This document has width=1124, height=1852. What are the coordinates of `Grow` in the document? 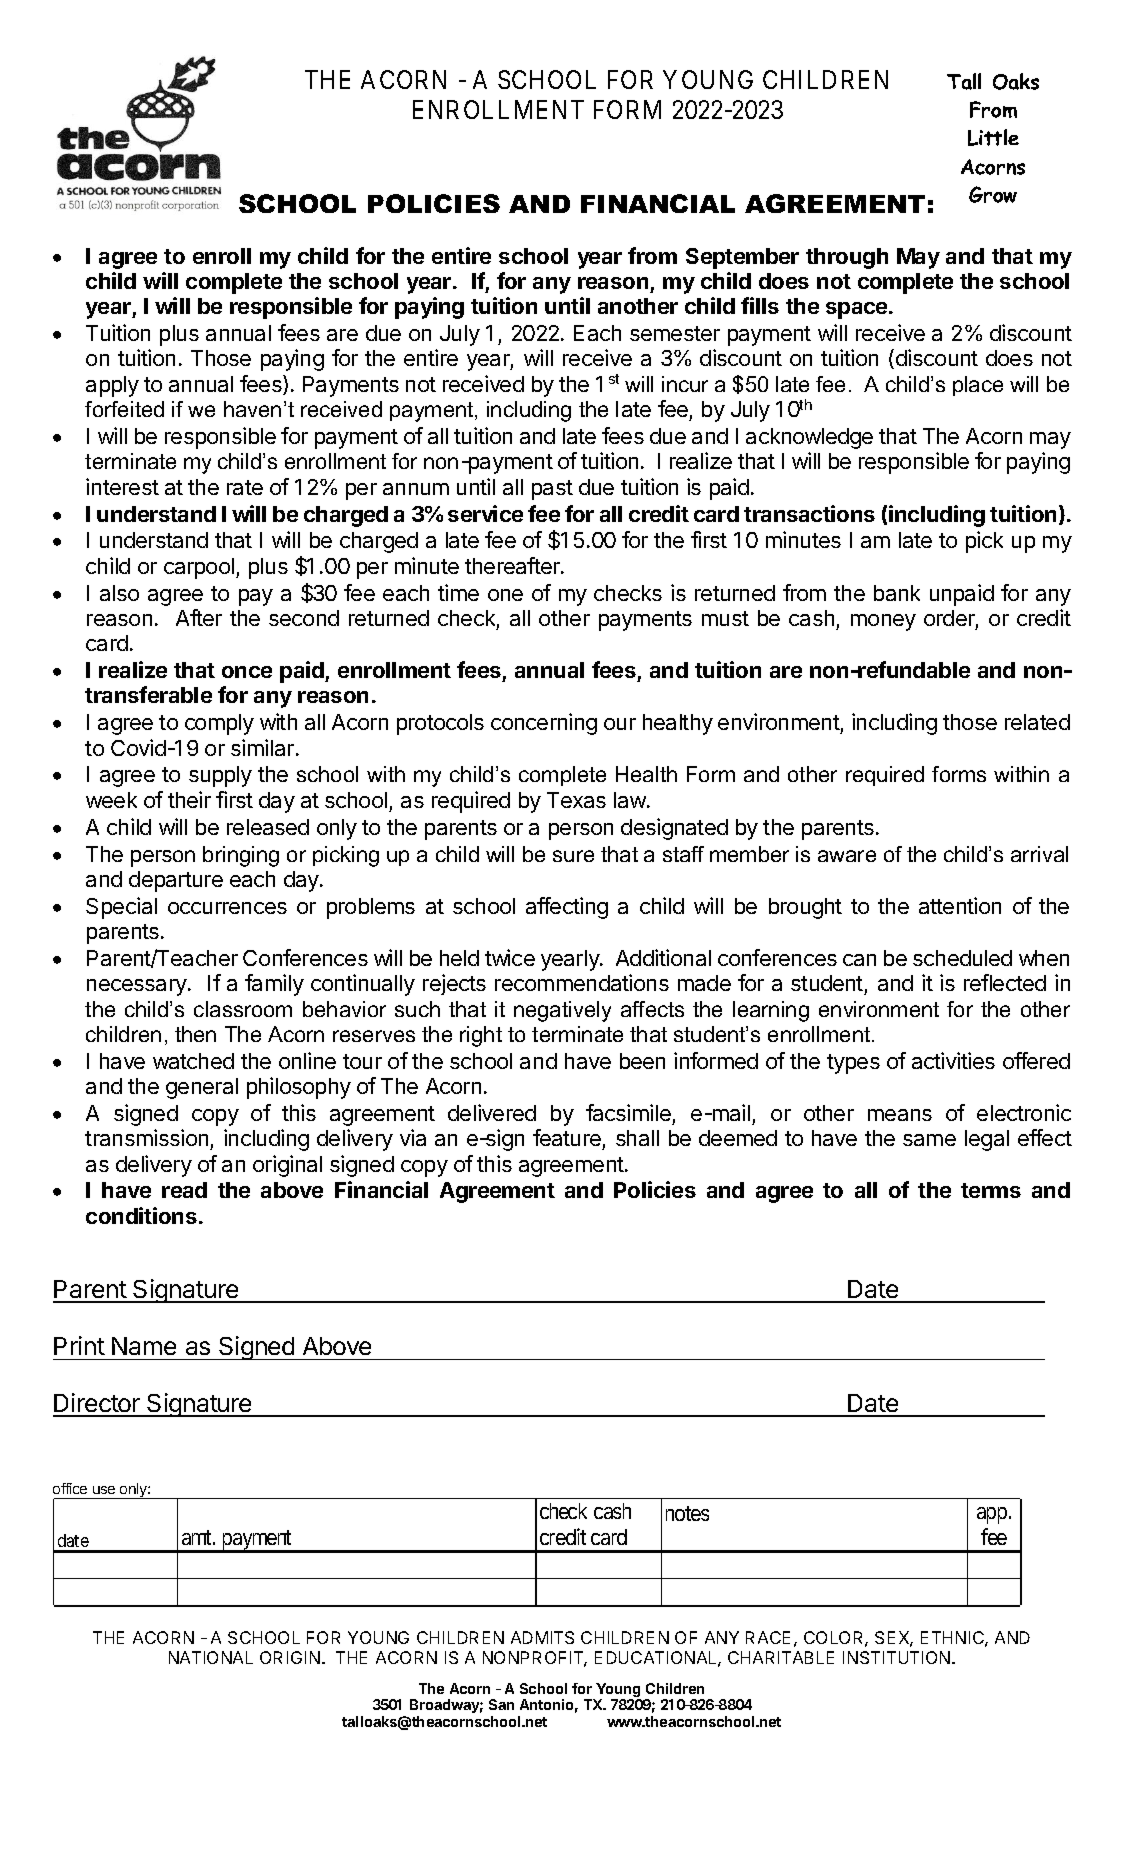 It's located at (993, 194).
